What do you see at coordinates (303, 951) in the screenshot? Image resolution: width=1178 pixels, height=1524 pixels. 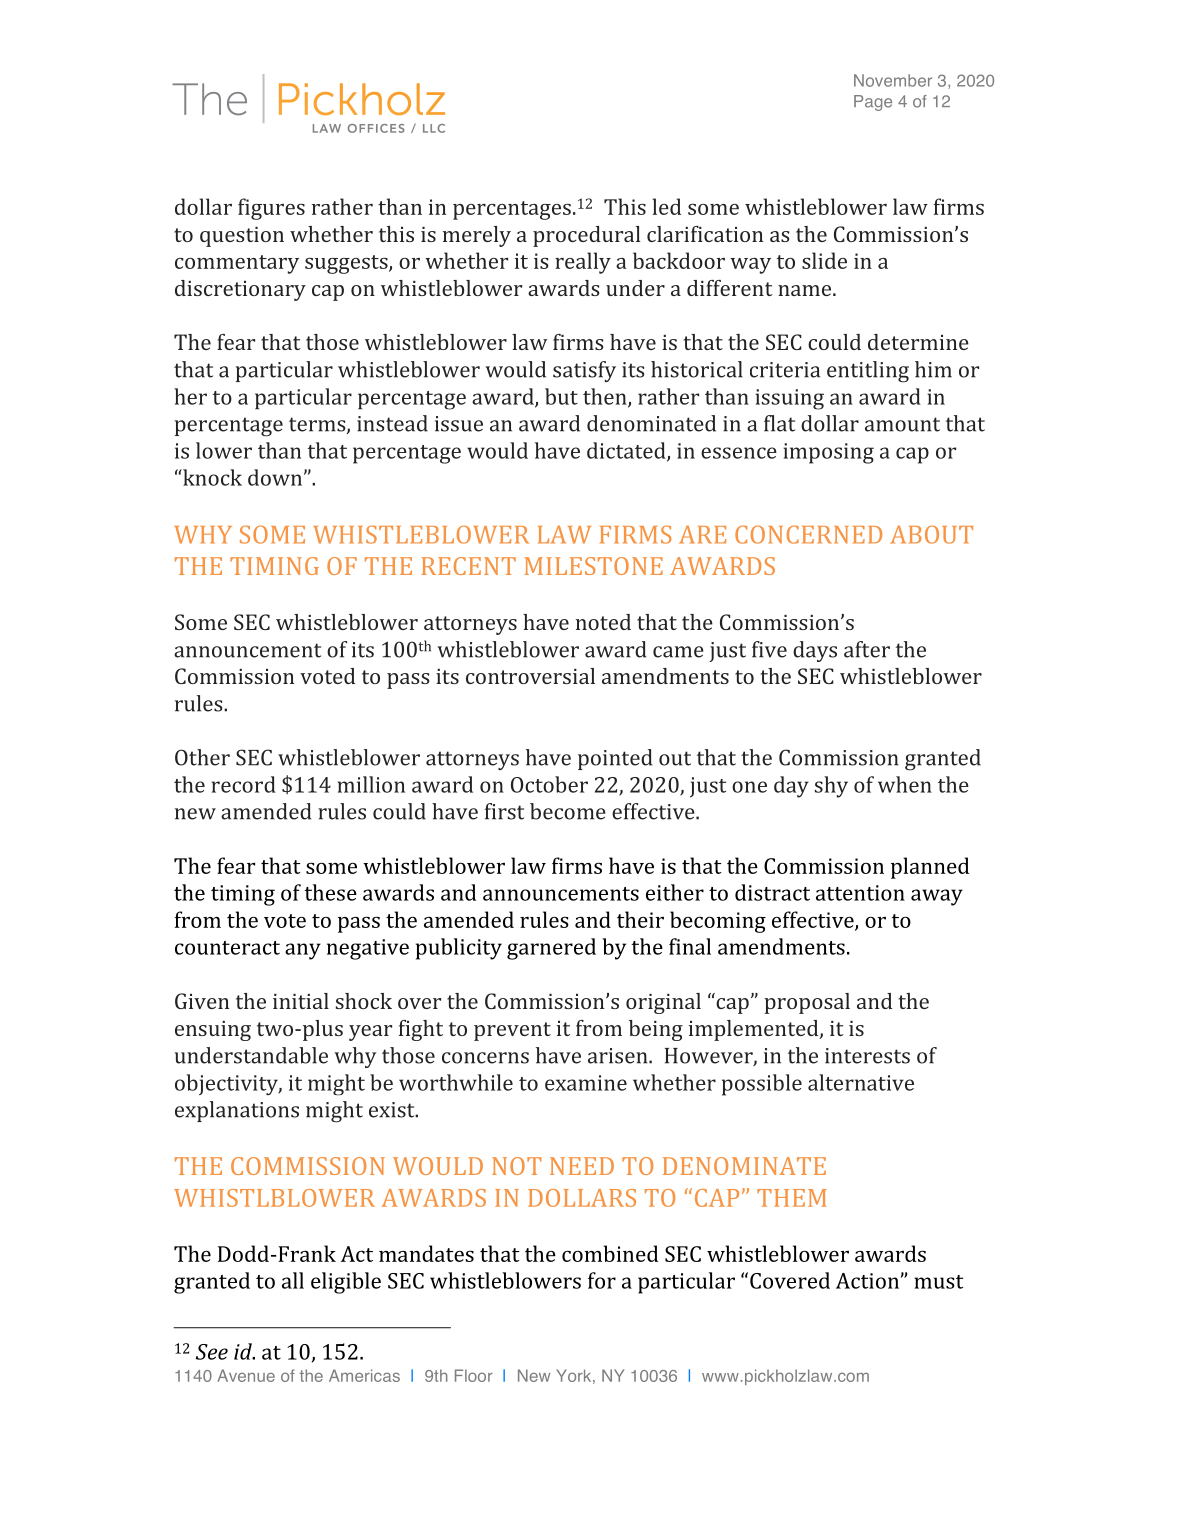 I see `any` at bounding box center [303, 951].
